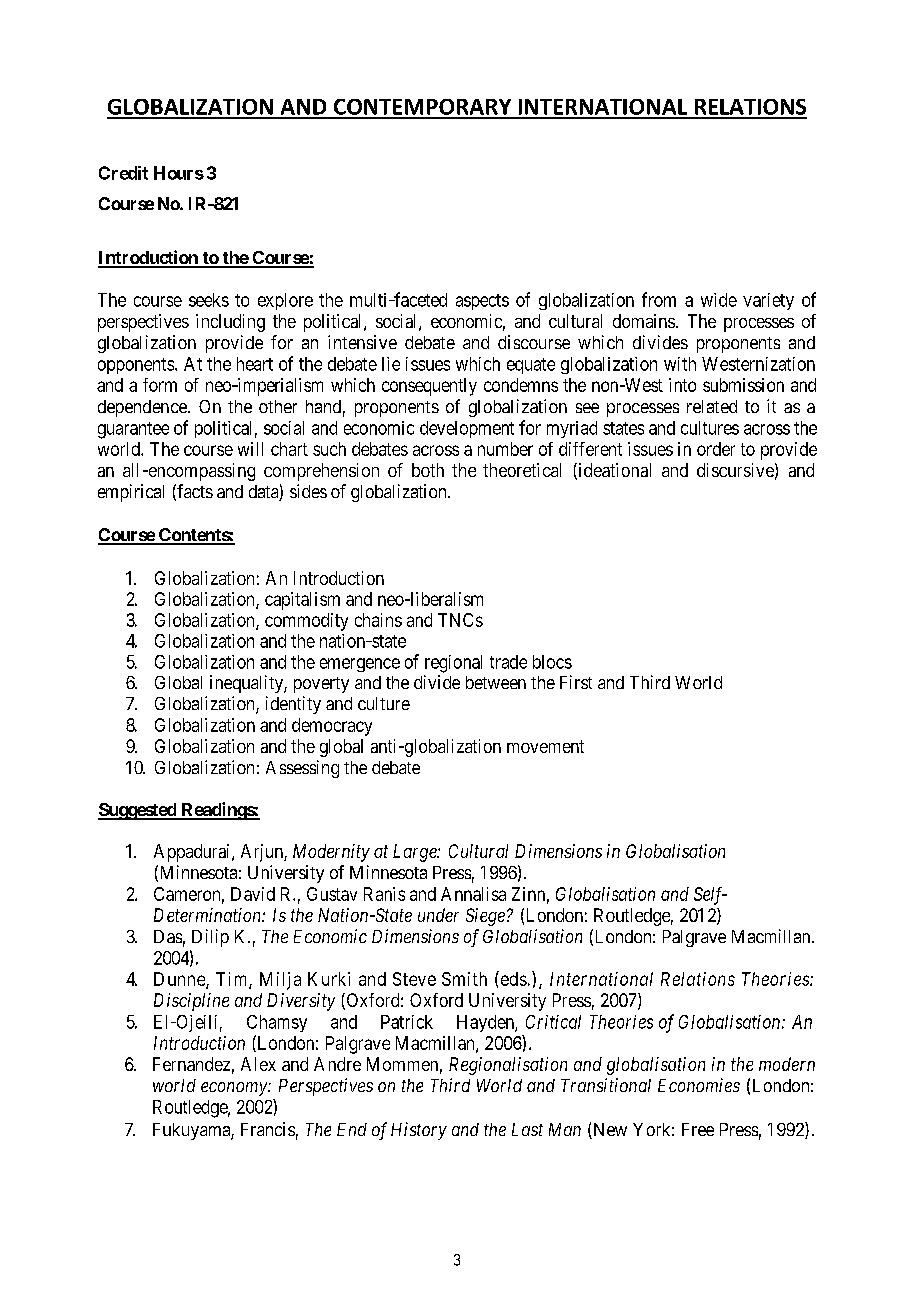  Describe the element at coordinates (508, 662) in the screenshot. I see `trade` at that location.
